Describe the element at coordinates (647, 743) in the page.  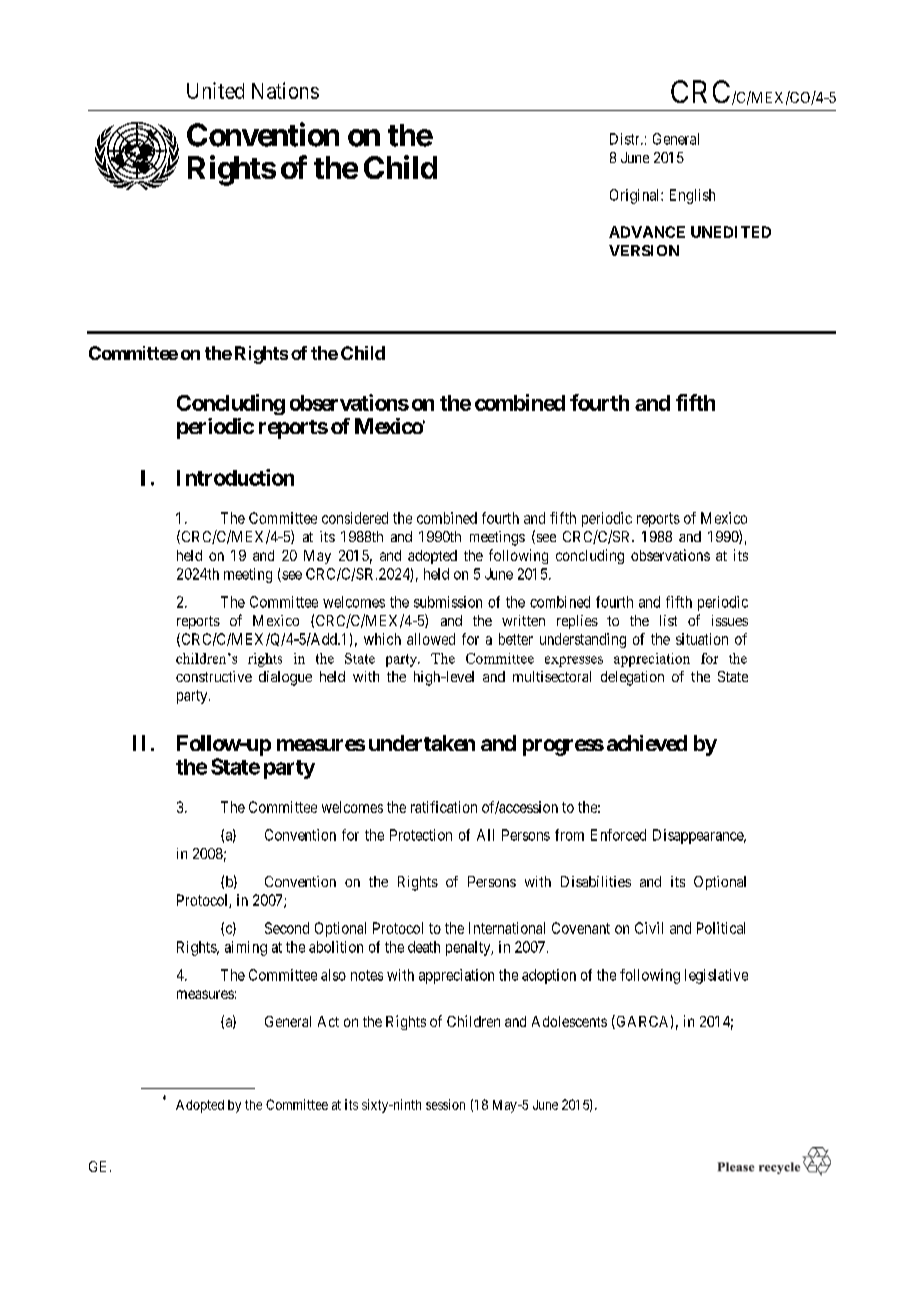
I see `achieved` at that location.
